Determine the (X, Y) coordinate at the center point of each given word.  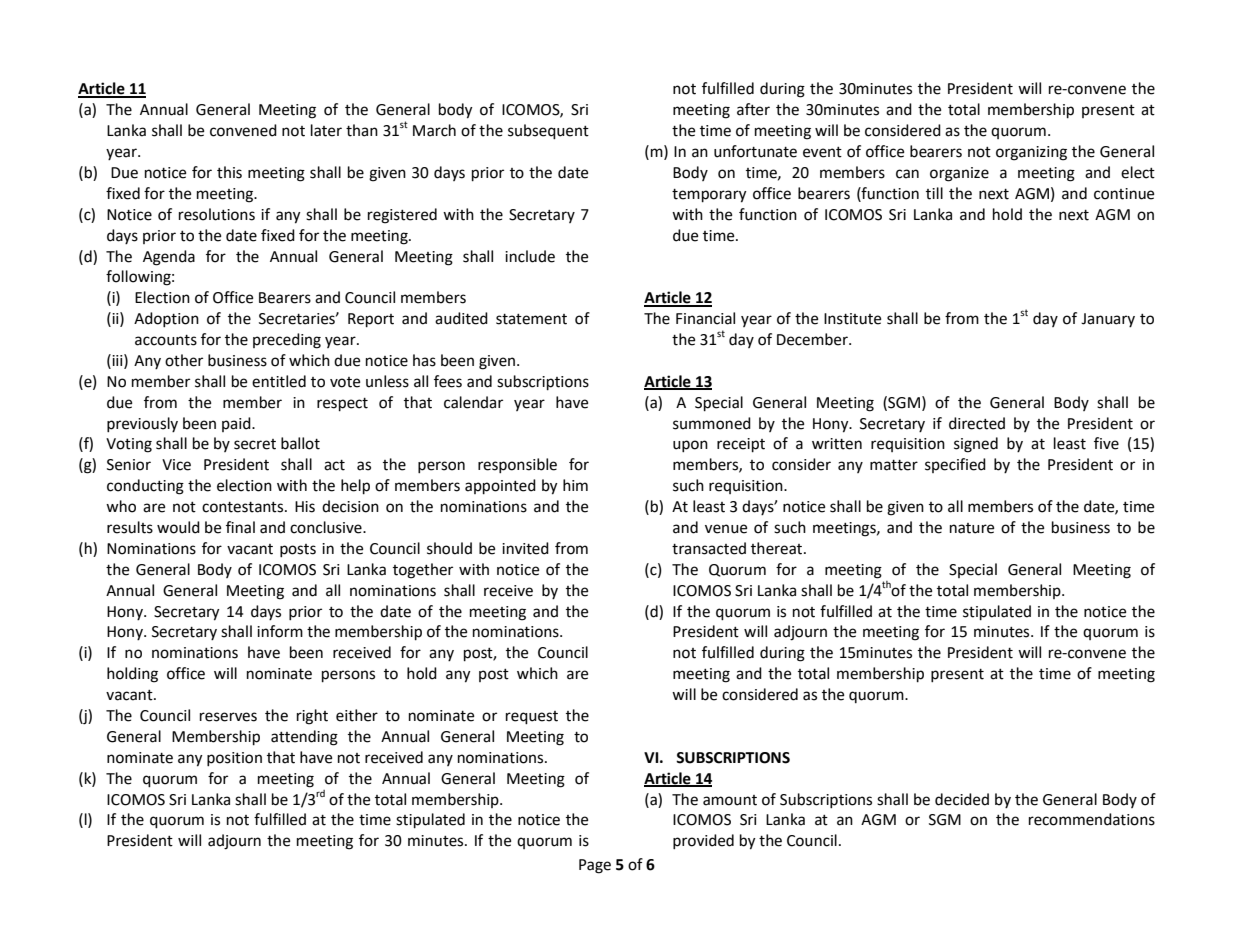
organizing (1031, 153)
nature (972, 528)
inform (280, 631)
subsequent (548, 132)
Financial (705, 318)
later (326, 130)
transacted (709, 548)
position (234, 759)
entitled (279, 381)
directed (977, 423)
